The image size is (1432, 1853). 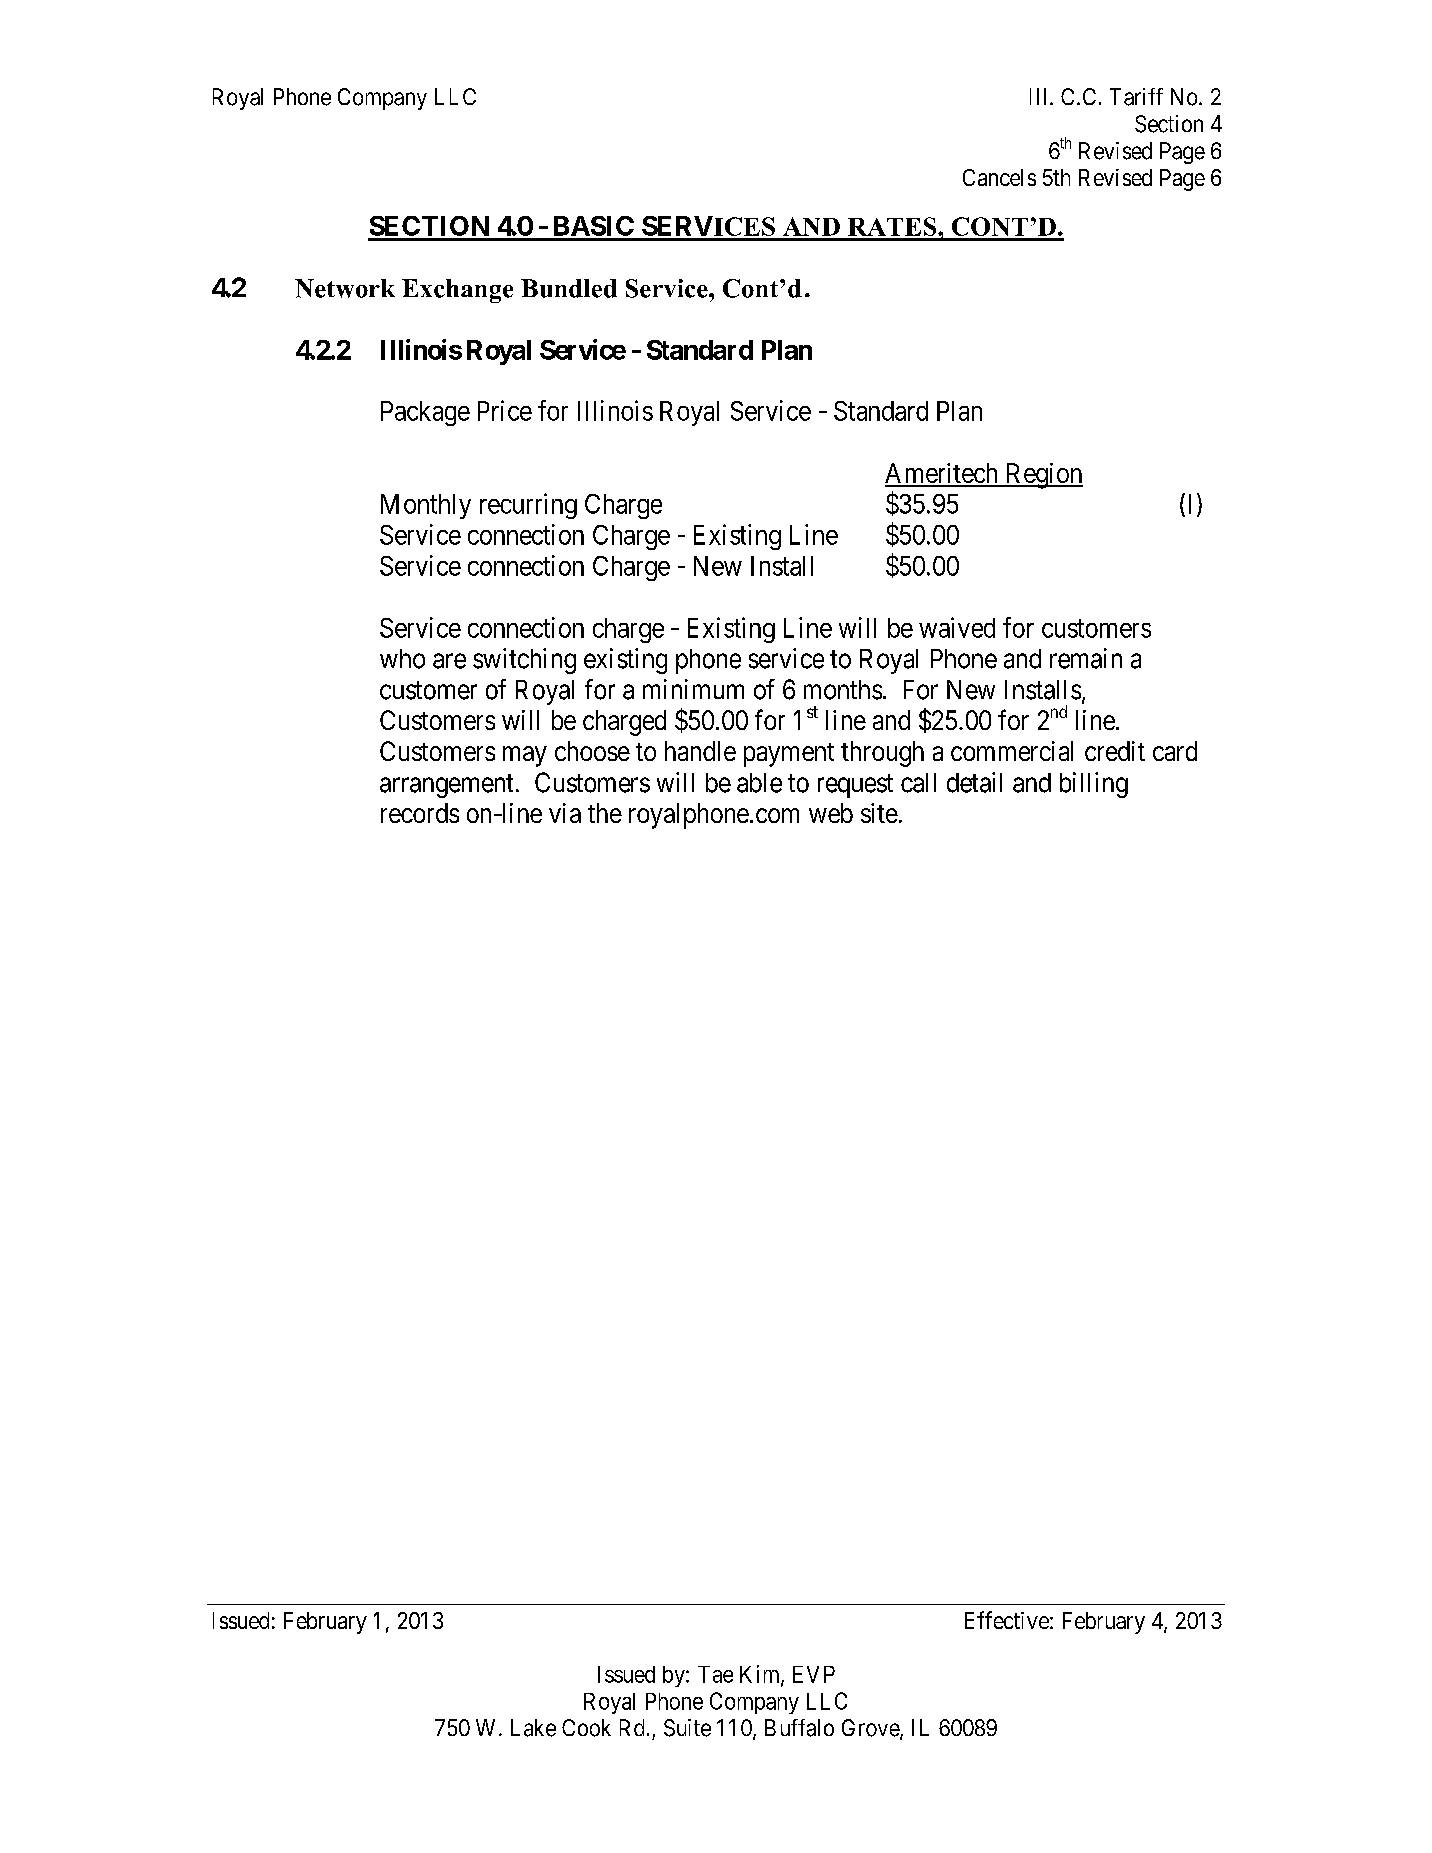 I want to click on Tariff, so click(x=1136, y=97).
